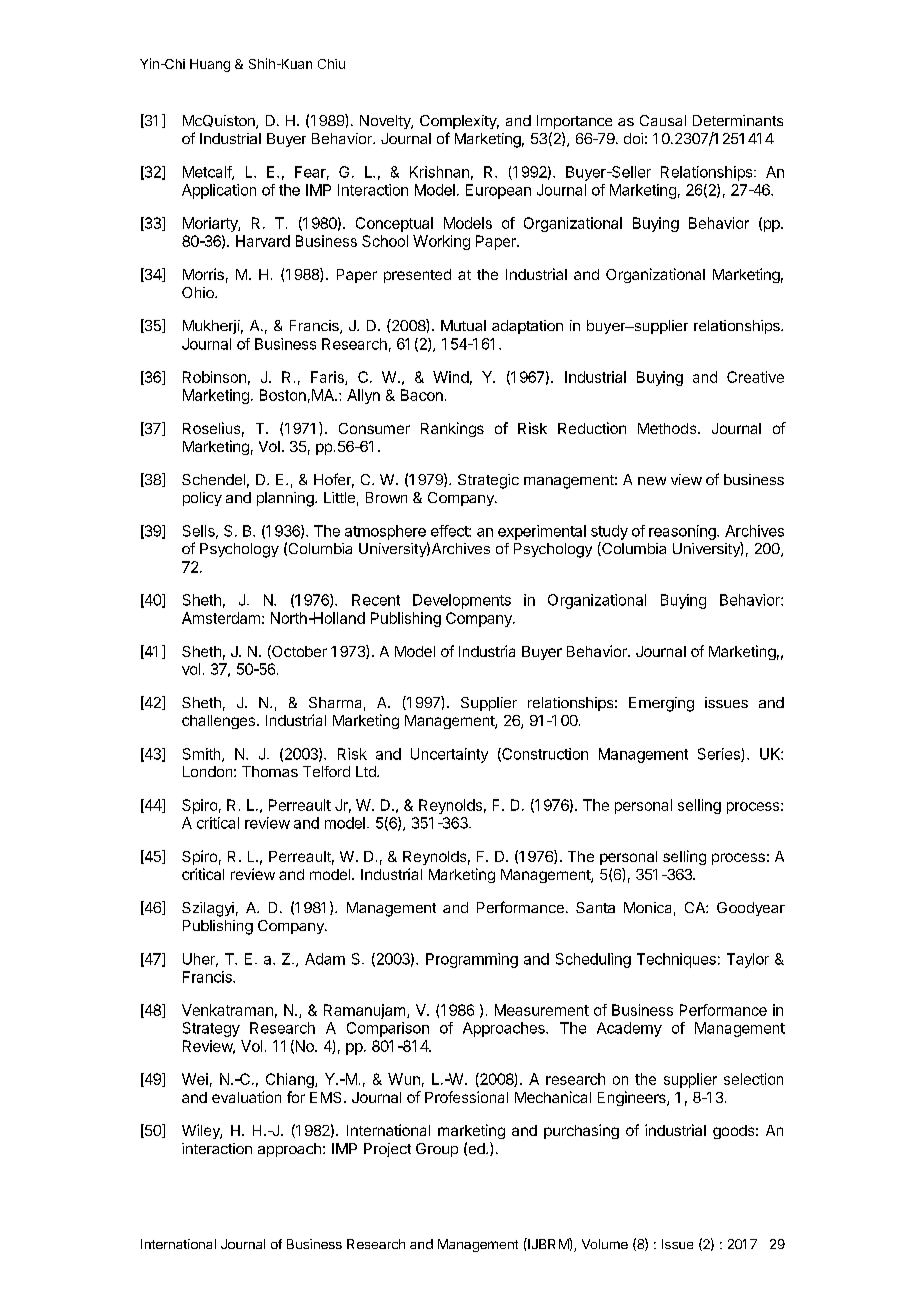 This document has width=924, height=1308. What do you see at coordinates (661, 704) in the document?
I see `Emerging` at bounding box center [661, 704].
